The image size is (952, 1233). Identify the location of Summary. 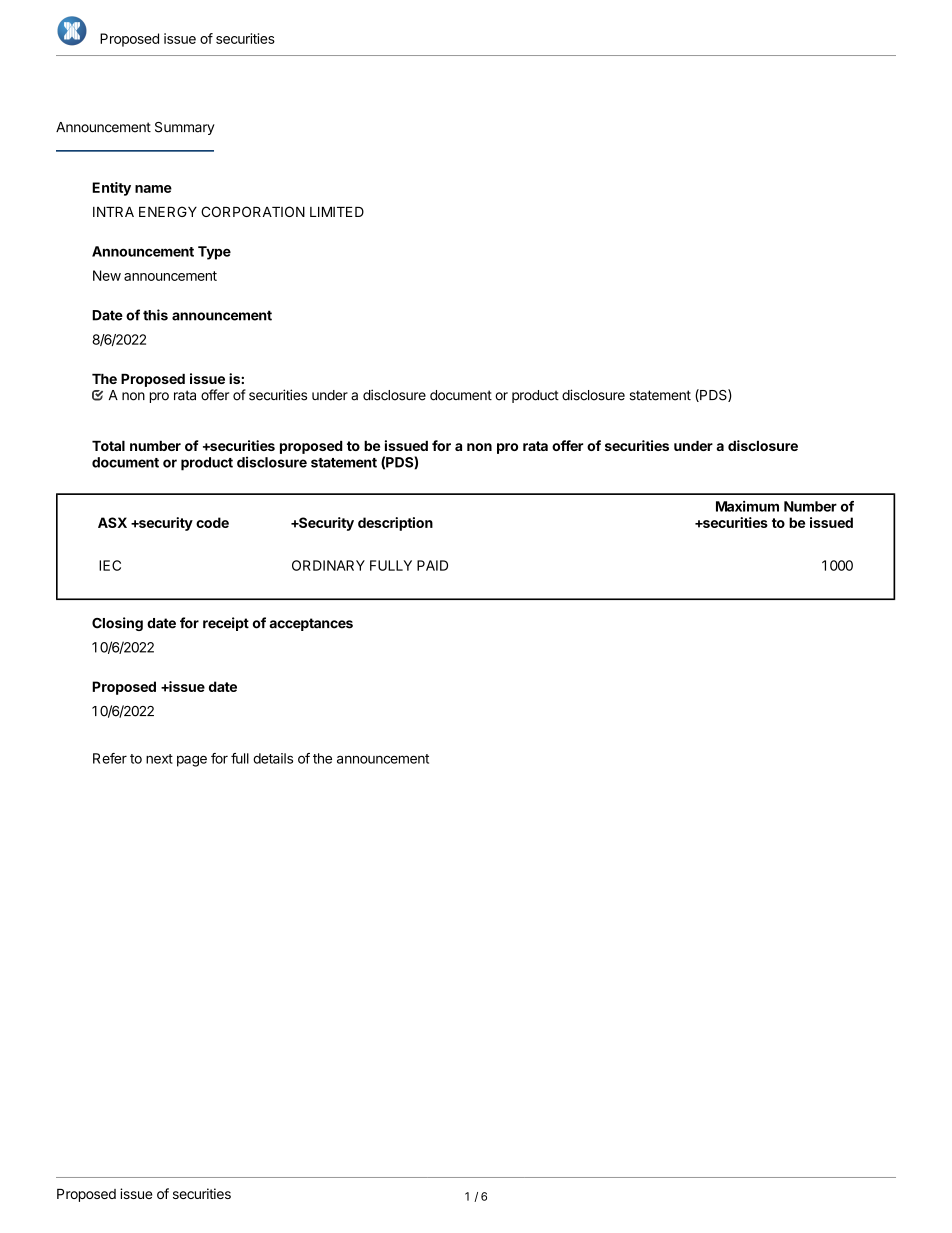
(185, 128).
